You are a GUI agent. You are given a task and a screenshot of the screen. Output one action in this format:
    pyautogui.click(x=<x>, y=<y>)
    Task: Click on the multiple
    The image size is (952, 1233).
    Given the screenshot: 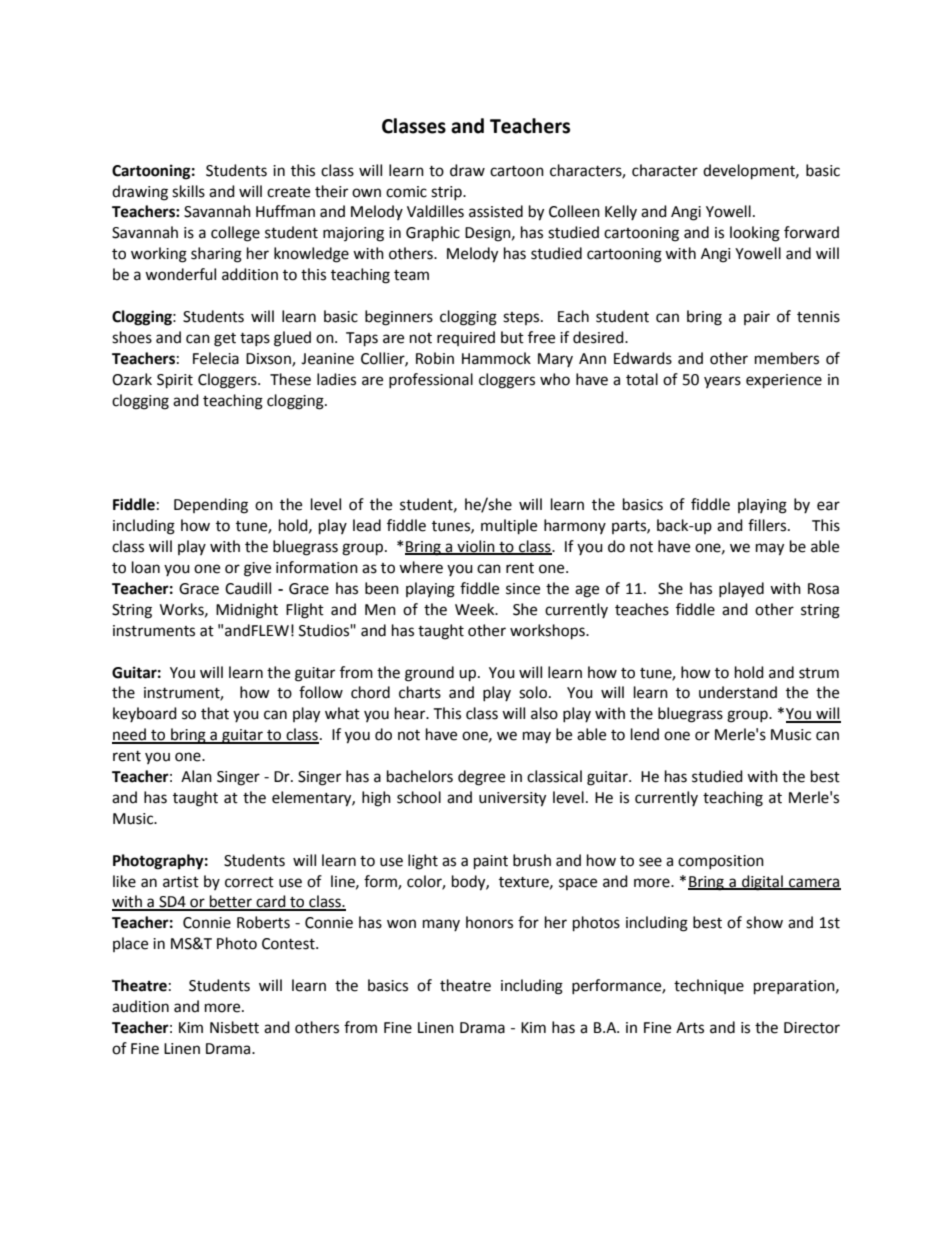 What is the action you would take?
    pyautogui.click(x=509, y=527)
